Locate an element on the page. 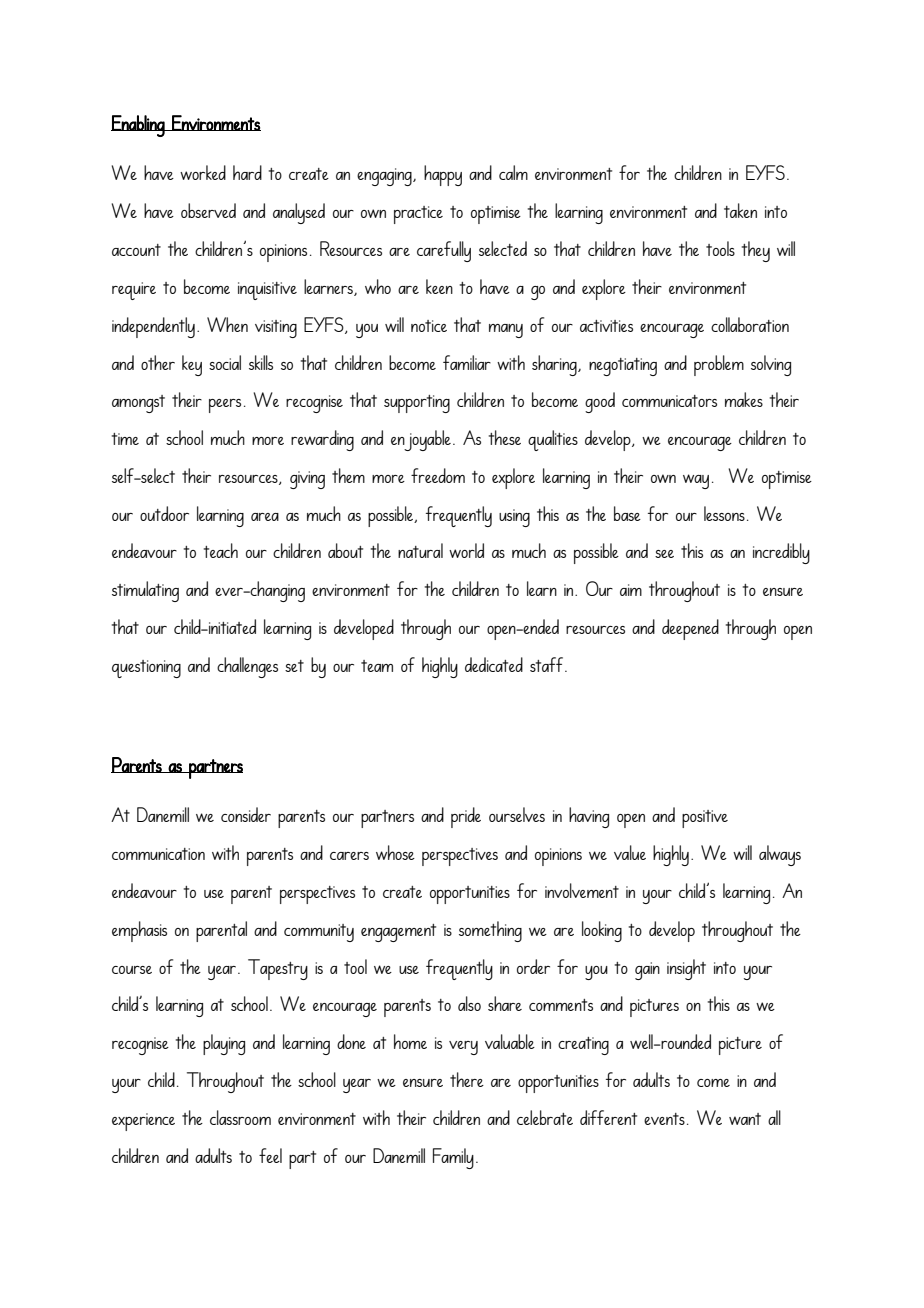 This page has width=924, height=1308. positive is located at coordinates (705, 819).
